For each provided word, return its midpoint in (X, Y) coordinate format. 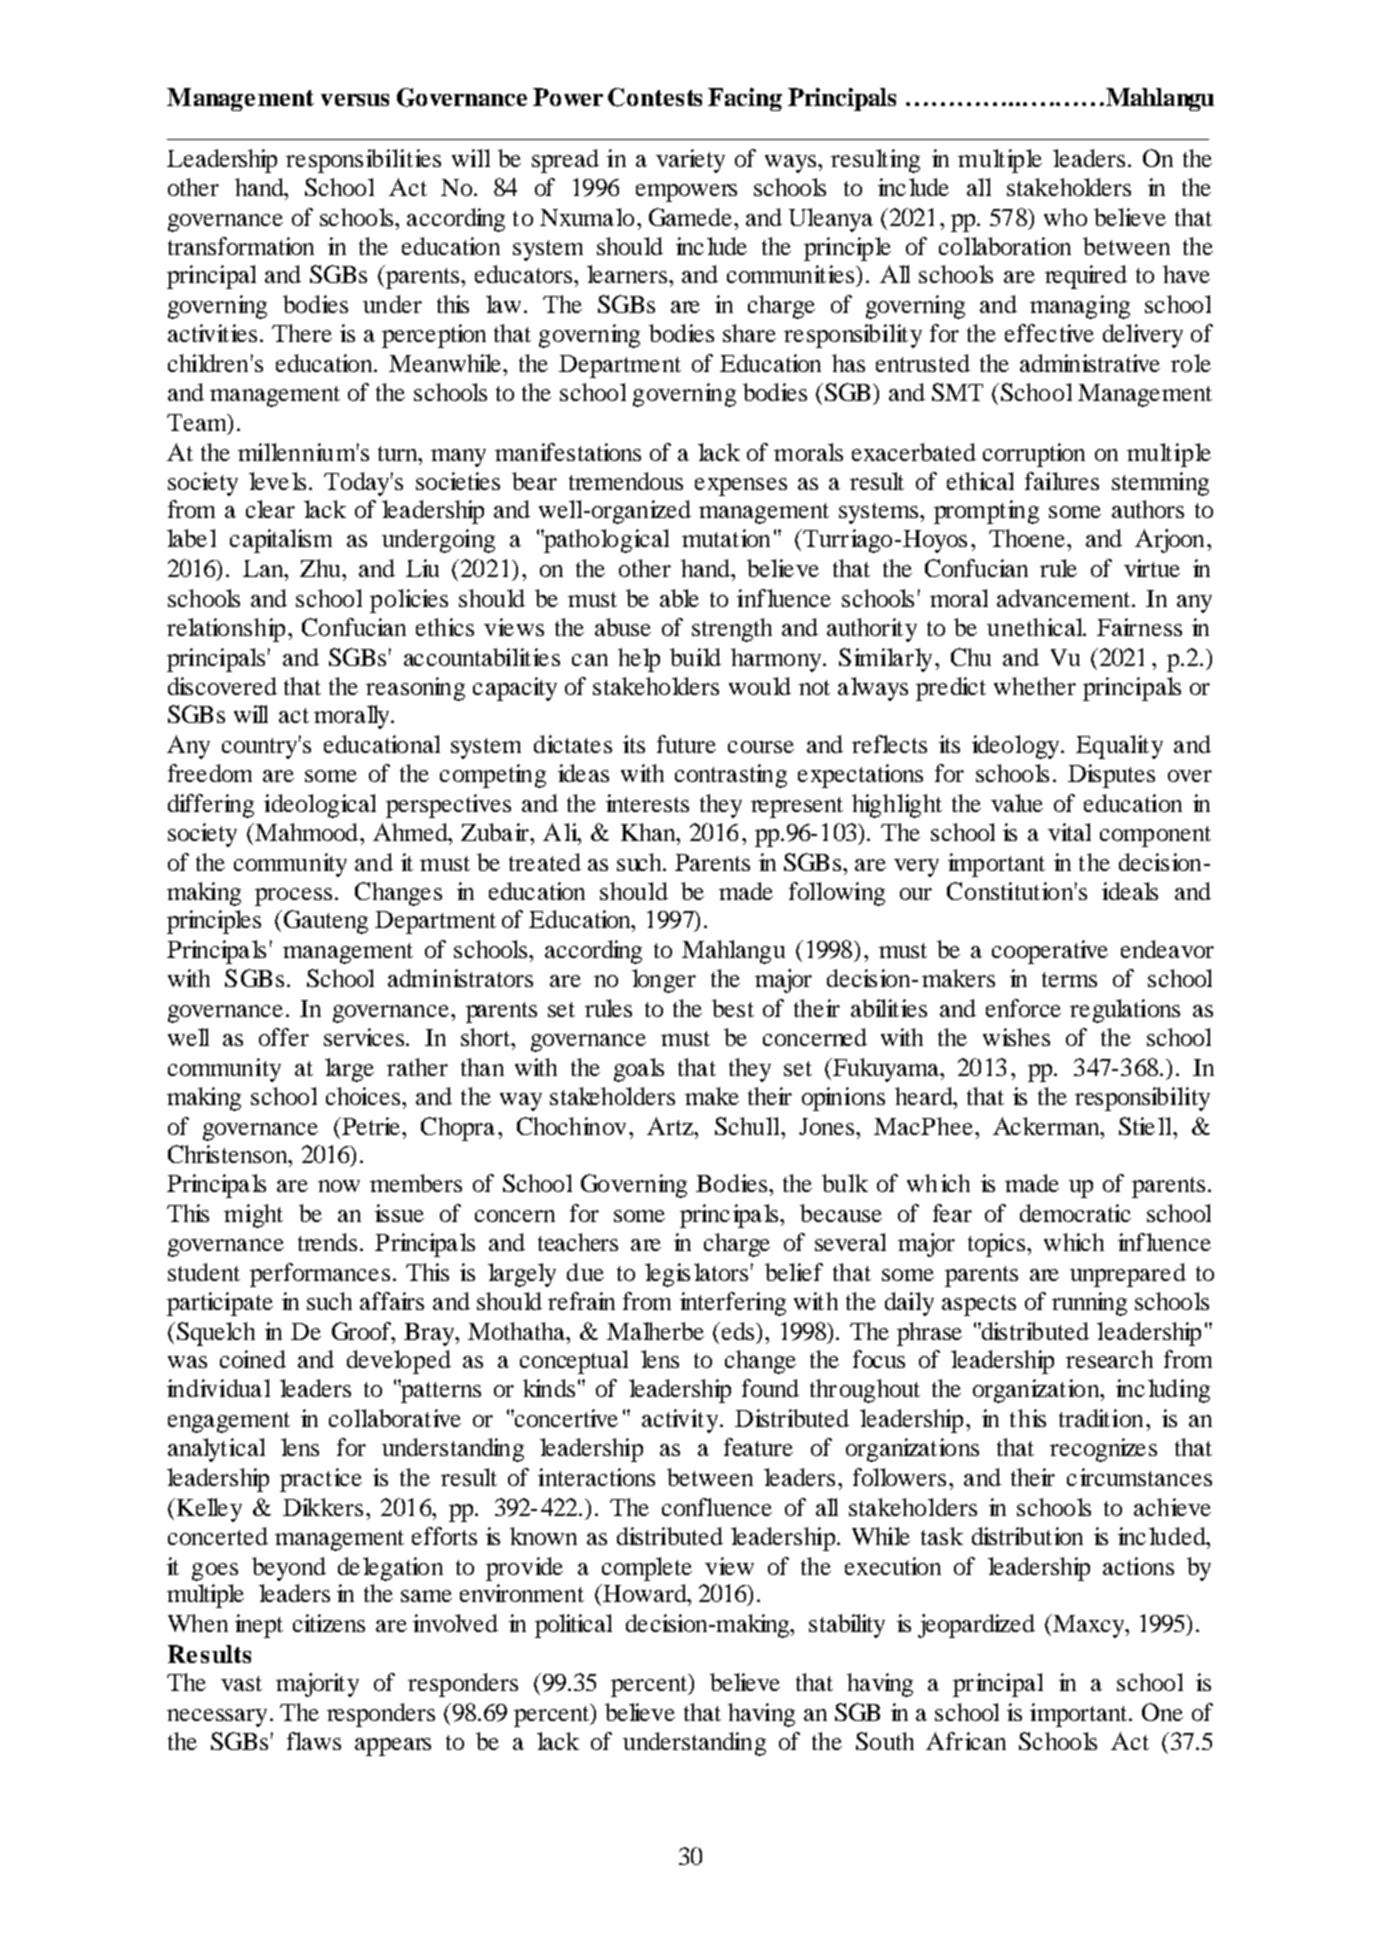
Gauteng (326, 922)
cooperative (1050, 952)
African (966, 1741)
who (1065, 217)
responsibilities (363, 161)
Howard (645, 1593)
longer (664, 981)
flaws (314, 1741)
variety (690, 161)
